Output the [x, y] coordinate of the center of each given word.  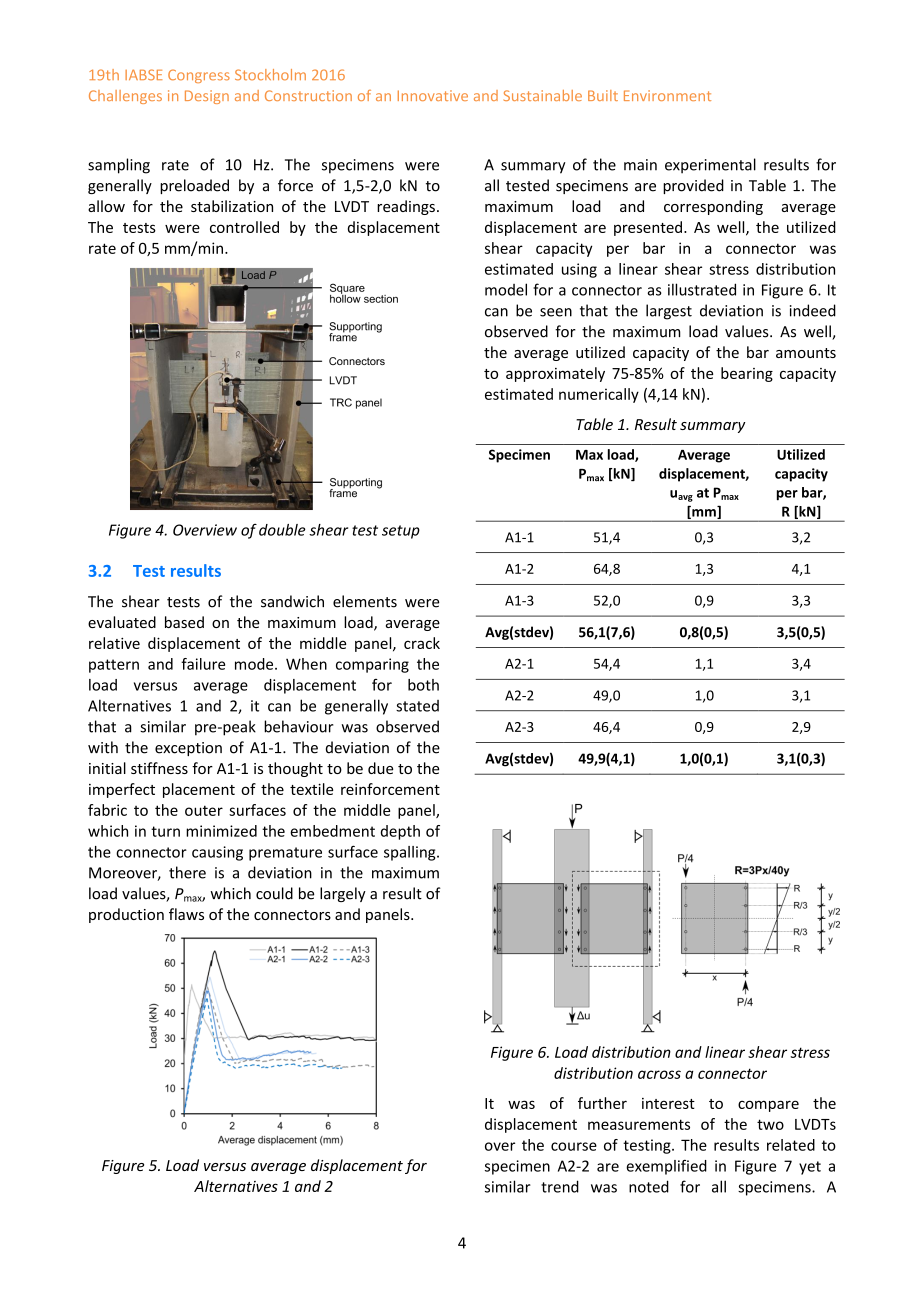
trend [560, 1186]
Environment [667, 95]
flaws [186, 914]
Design [207, 97]
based [184, 622]
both [423, 685]
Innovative [433, 95]
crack [422, 643]
